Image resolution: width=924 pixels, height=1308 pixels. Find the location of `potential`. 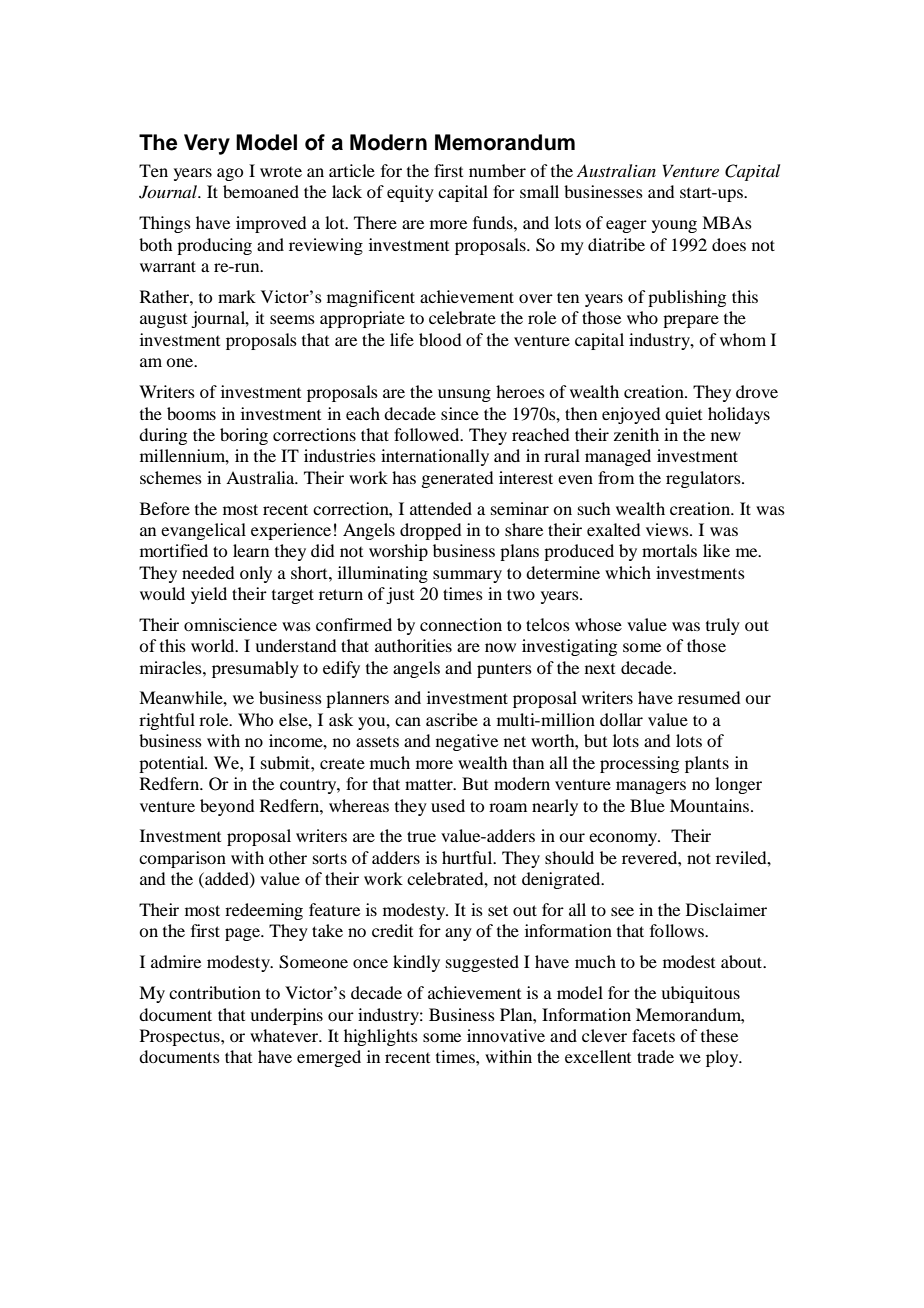

potential is located at coordinates (173, 764).
